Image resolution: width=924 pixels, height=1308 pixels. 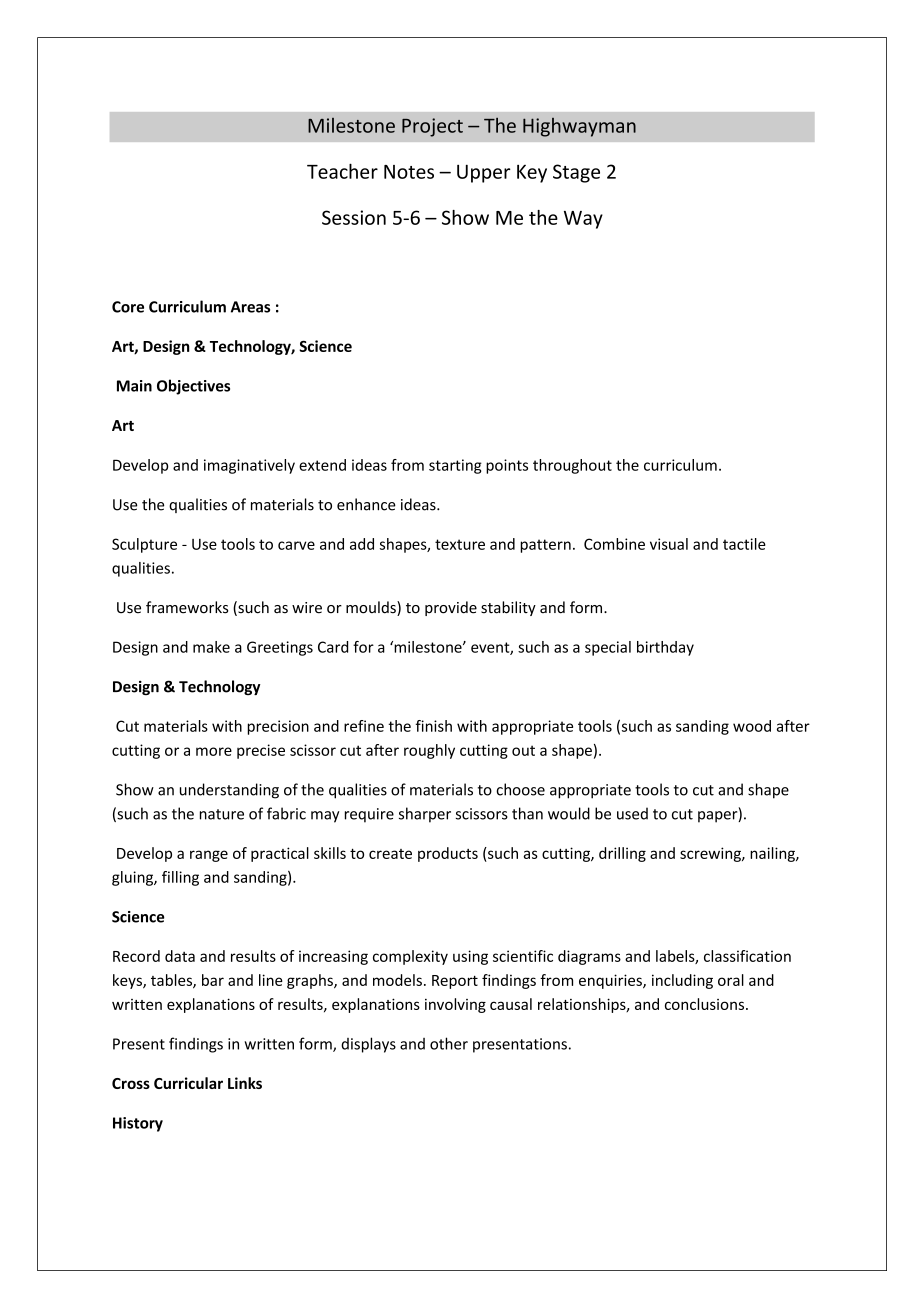 What do you see at coordinates (193, 387) in the screenshot?
I see `Objectives` at bounding box center [193, 387].
